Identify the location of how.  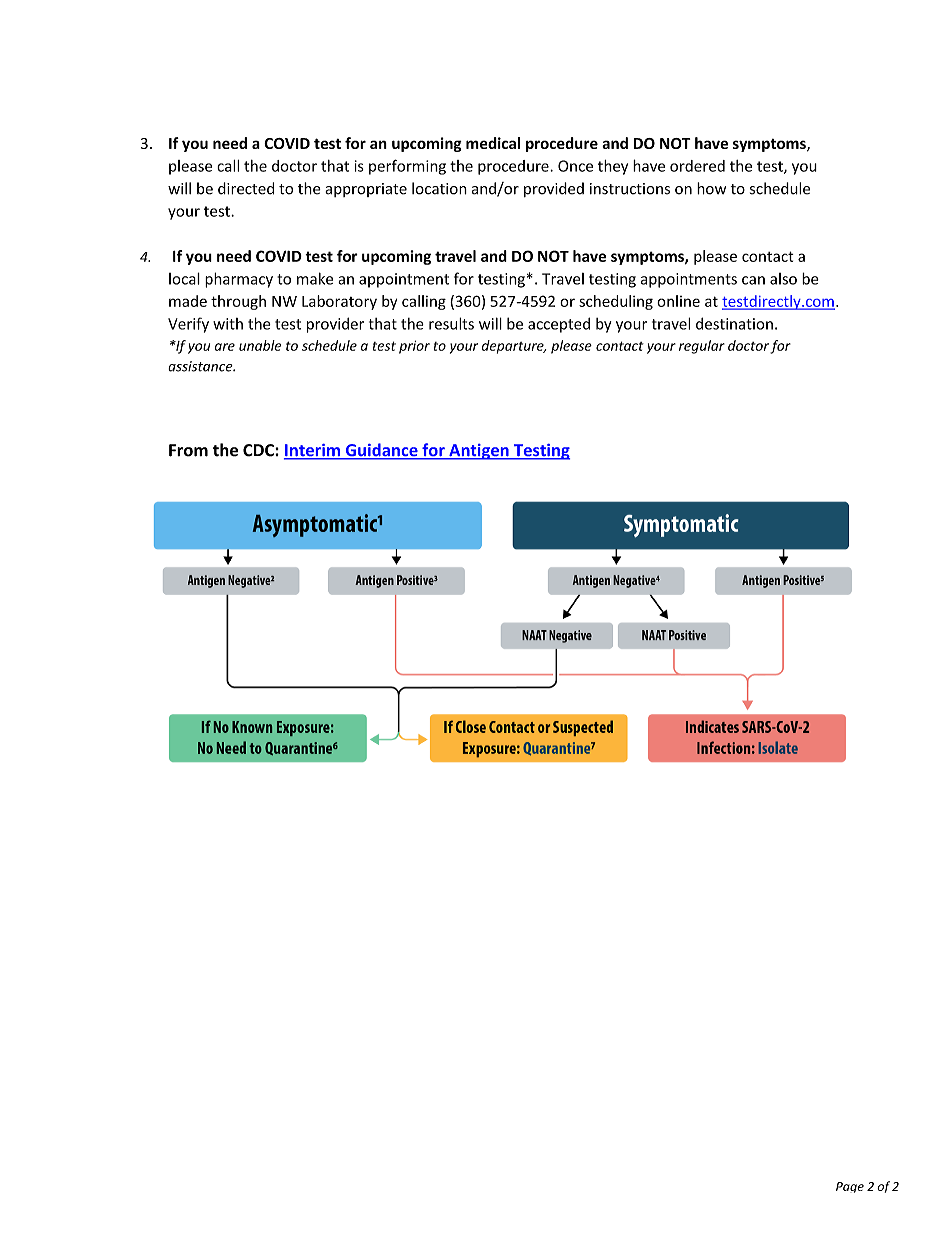
(711, 188).
